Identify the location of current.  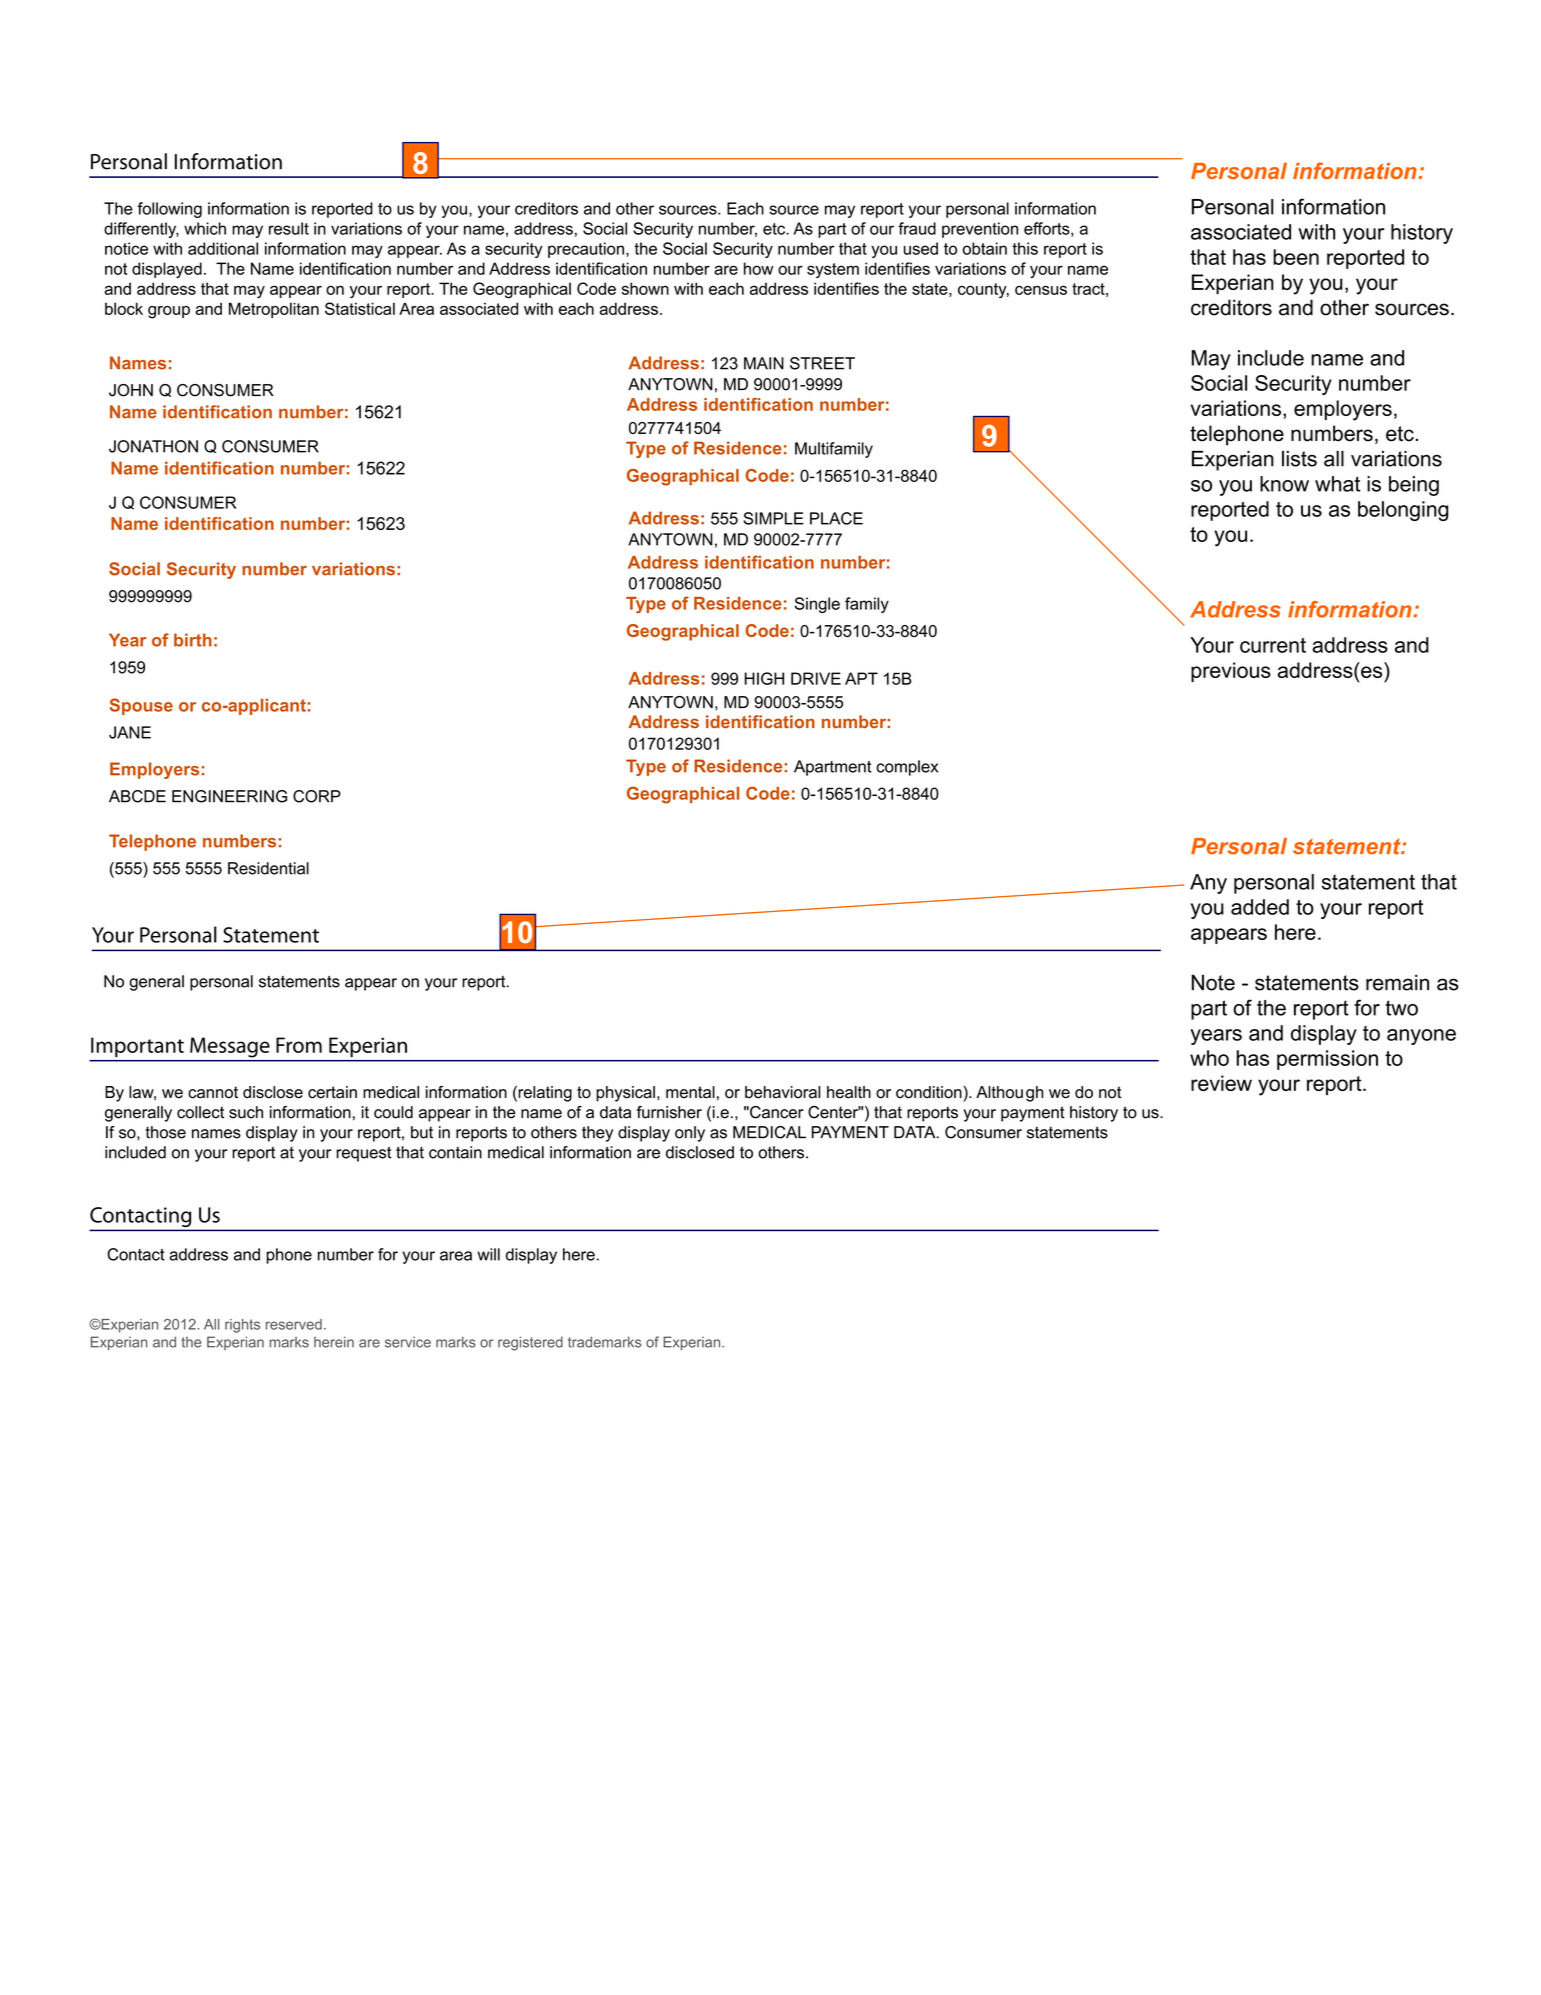
(1273, 645).
